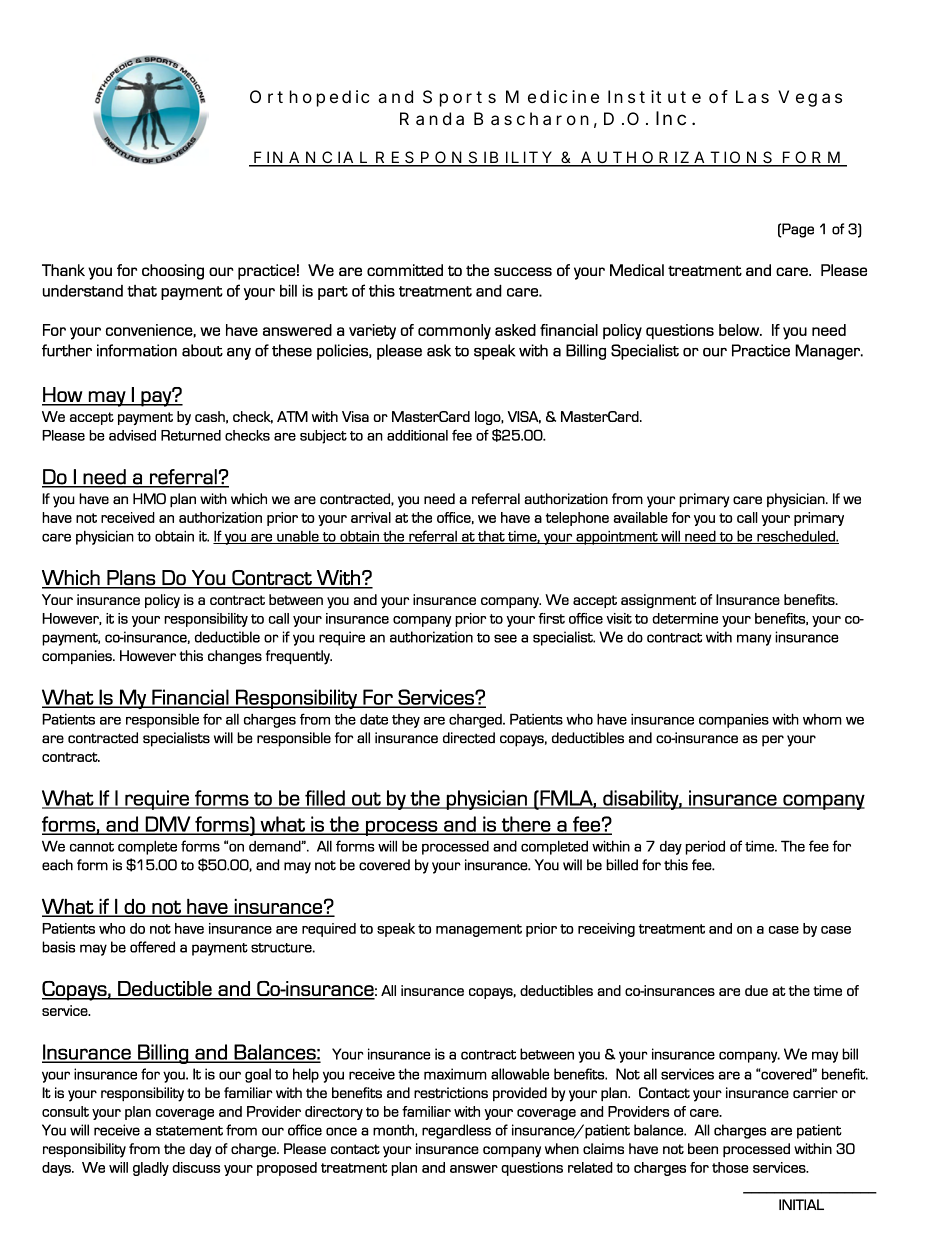  I want to click on whom, so click(822, 719).
